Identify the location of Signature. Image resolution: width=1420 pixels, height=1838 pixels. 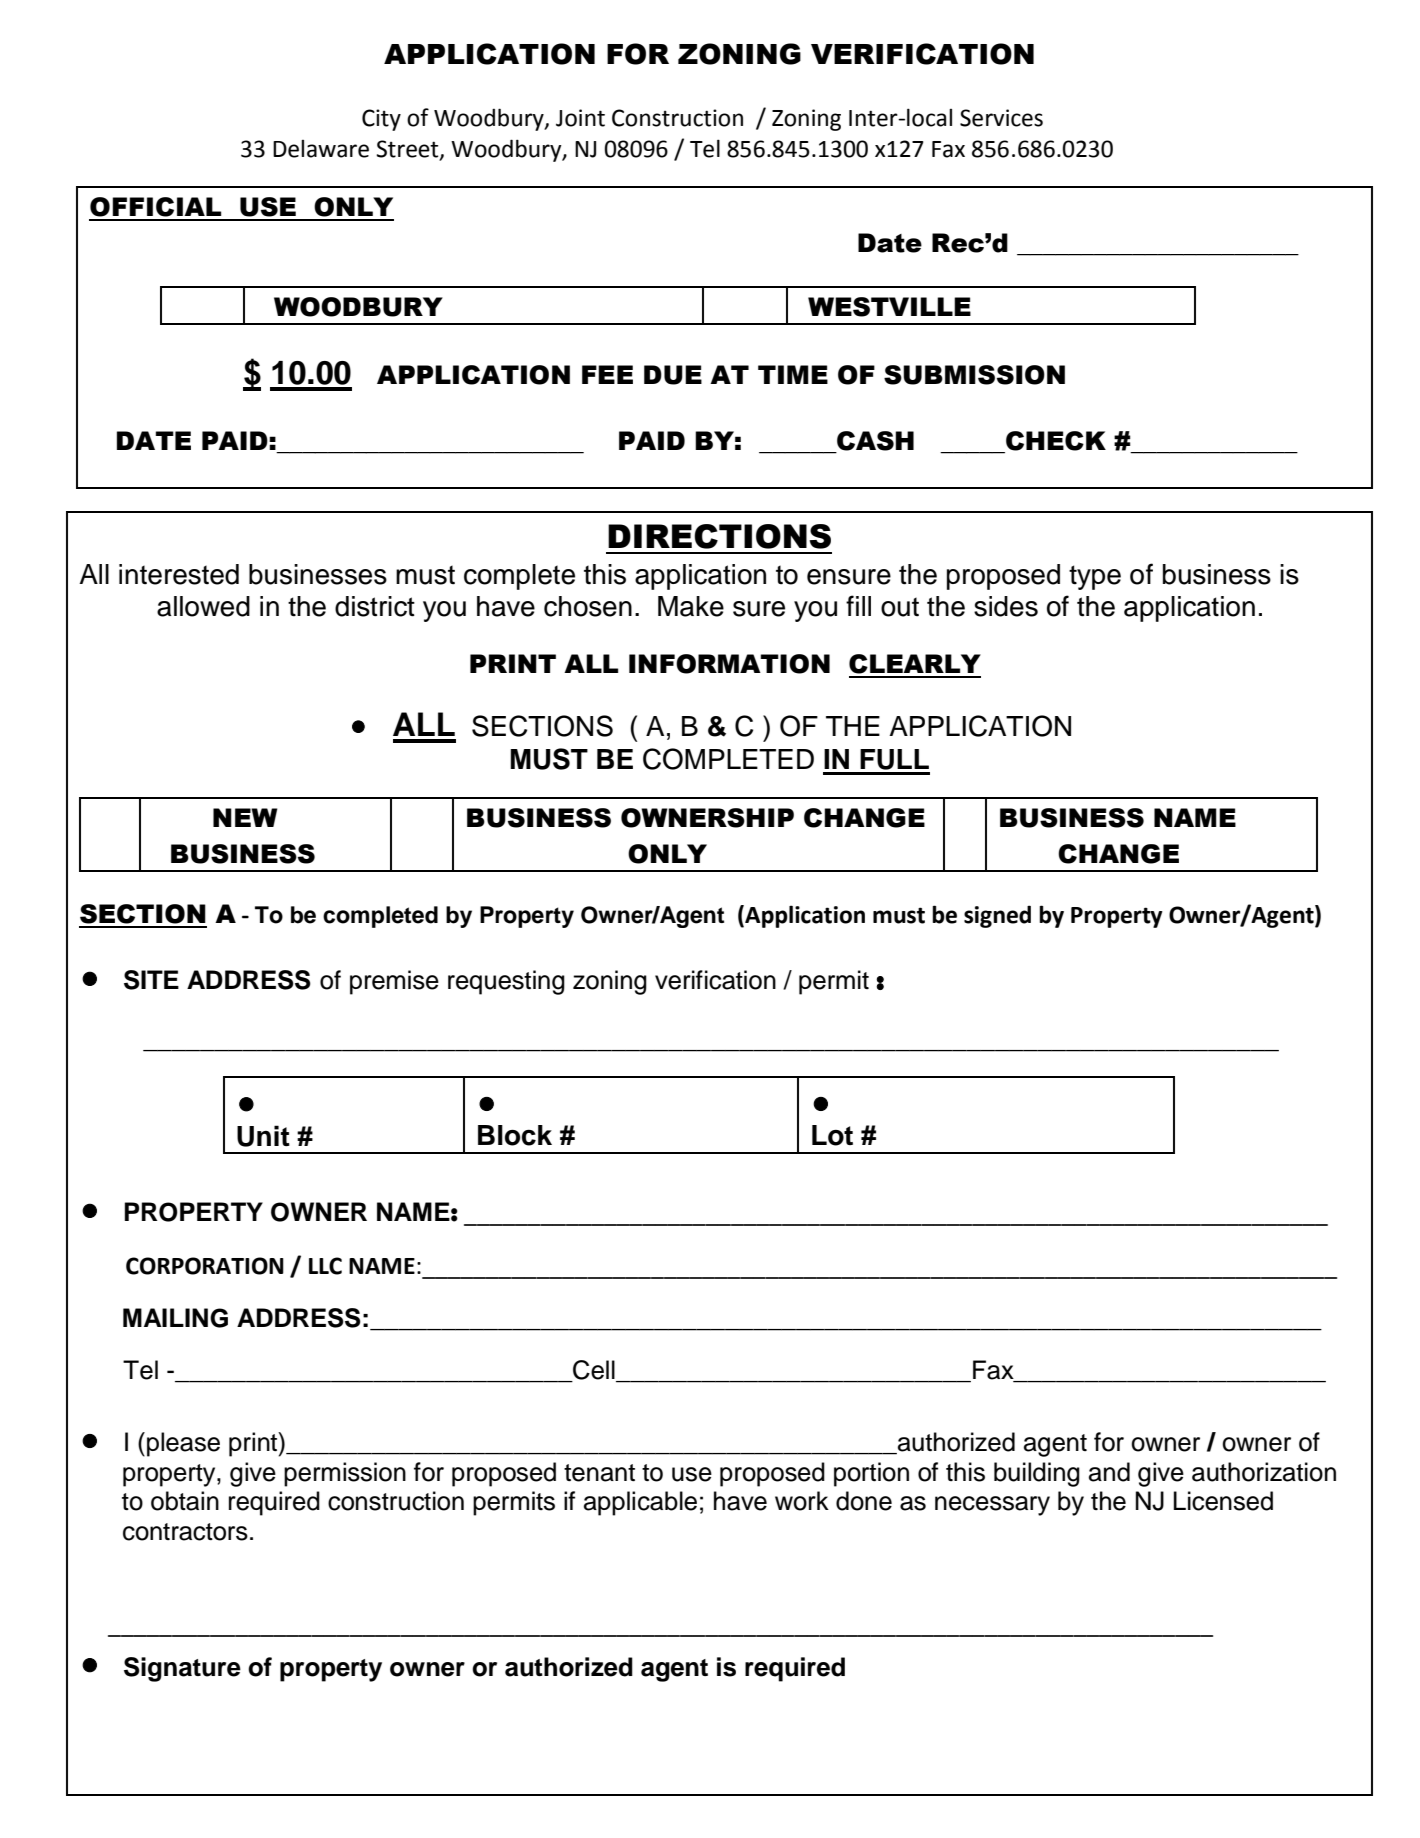
(182, 1669).
